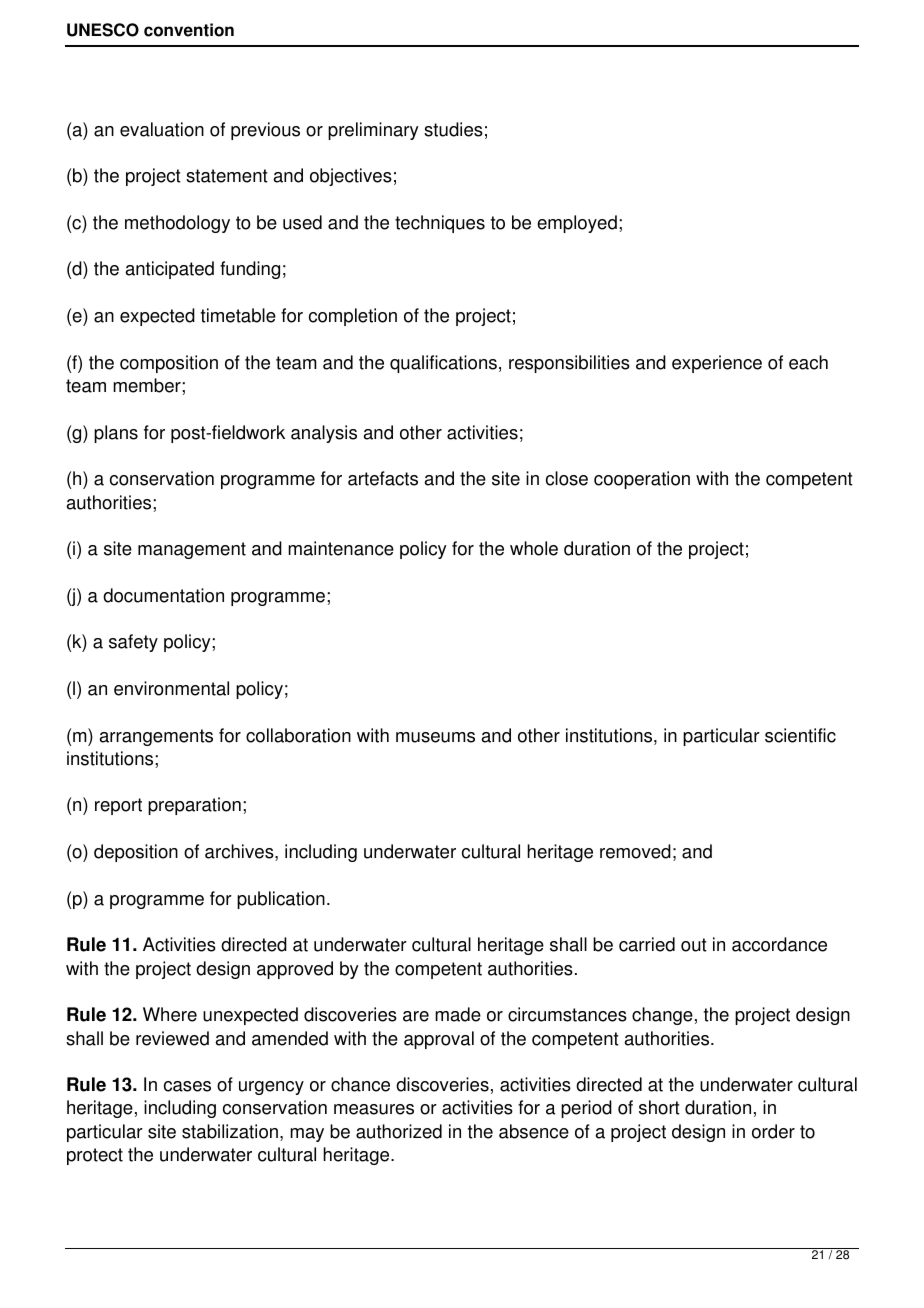  What do you see at coordinates (773, 1131) in the screenshot?
I see `order` at bounding box center [773, 1131].
